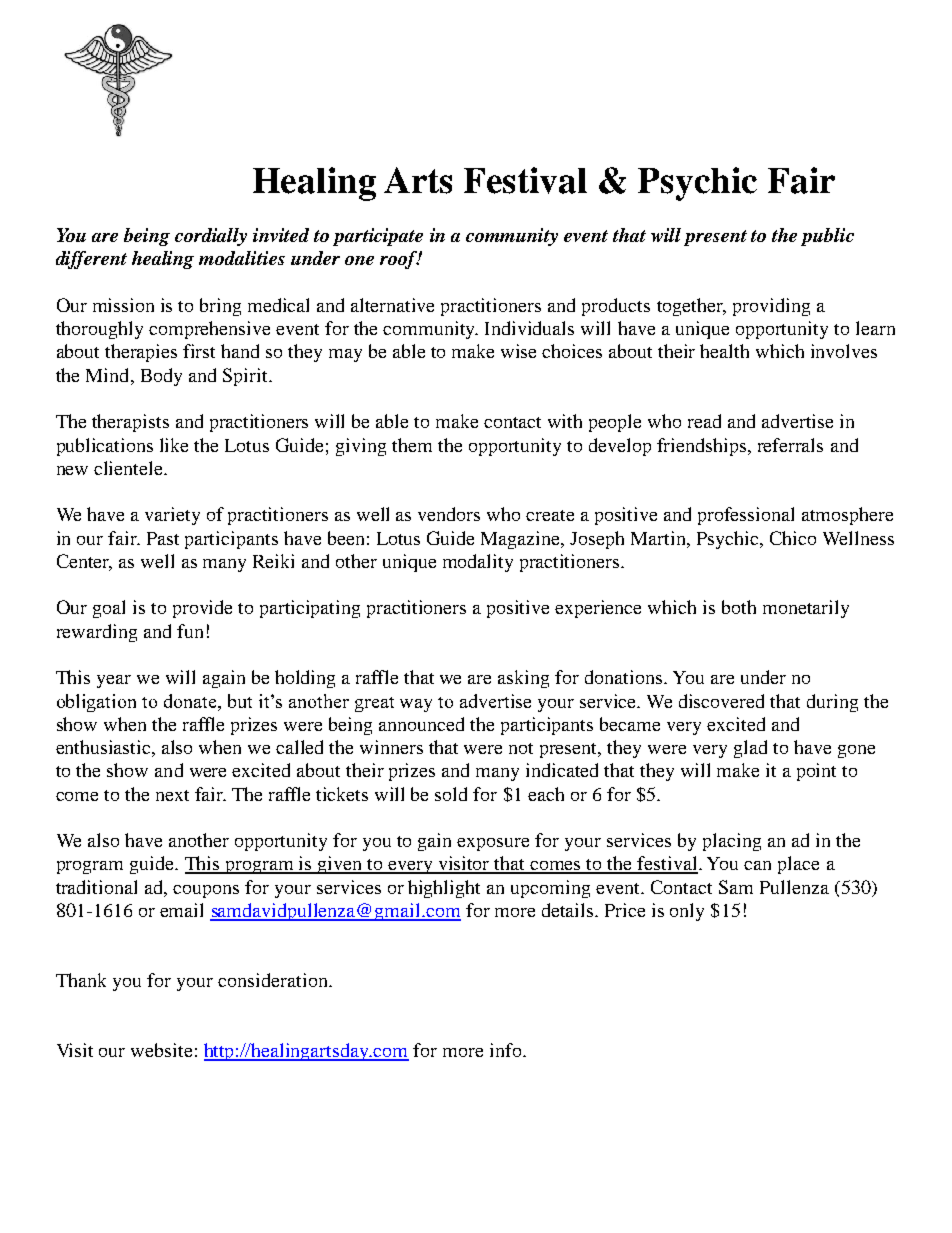 This screenshot has height=1233, width=952. Describe the element at coordinates (190, 631) in the screenshot. I see `fun` at that location.
